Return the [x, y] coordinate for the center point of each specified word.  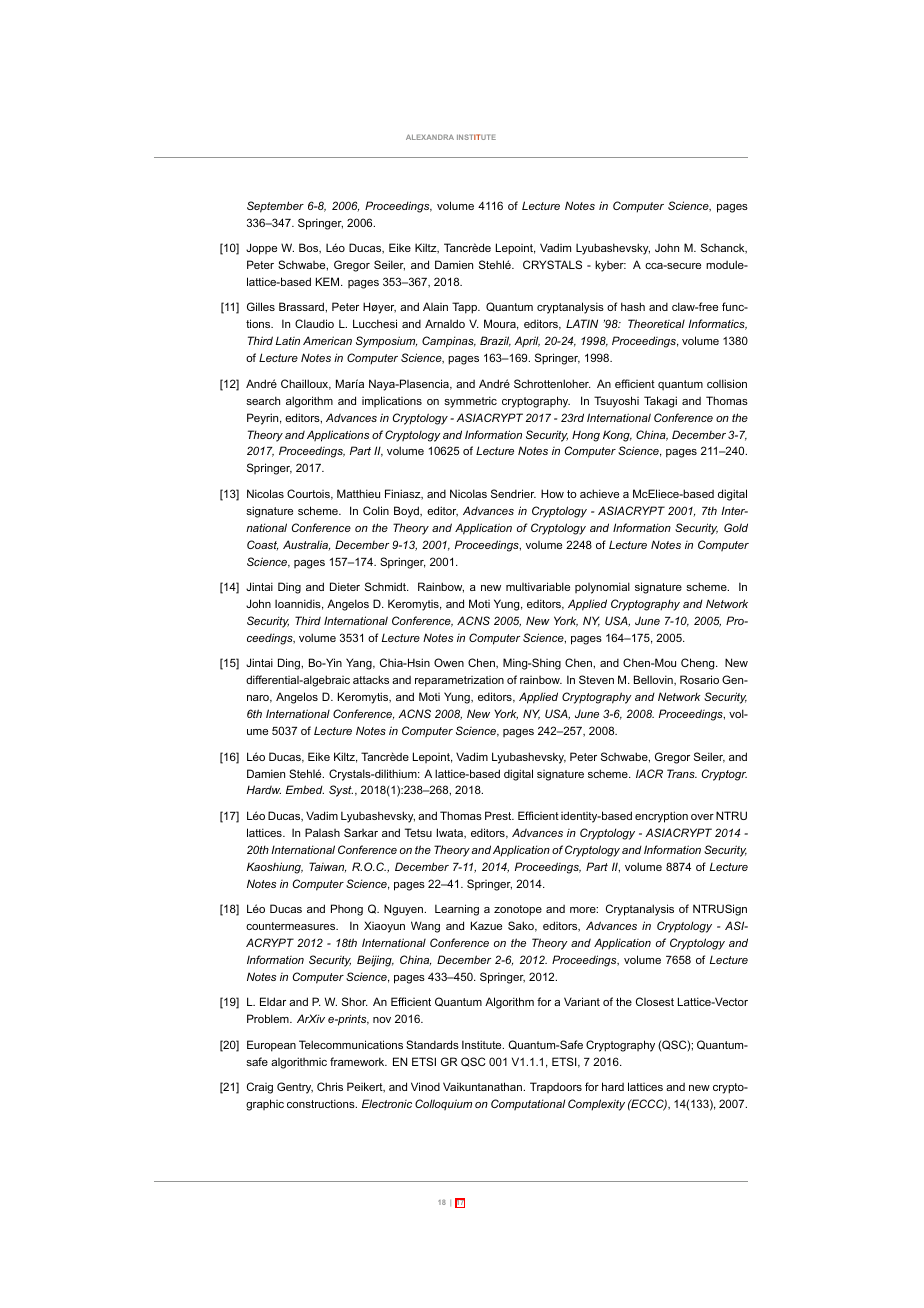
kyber [610, 266]
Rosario [699, 679]
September [275, 207]
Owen [449, 662]
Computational [528, 1104]
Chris [330, 1086]
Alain [435, 306]
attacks [371, 679]
